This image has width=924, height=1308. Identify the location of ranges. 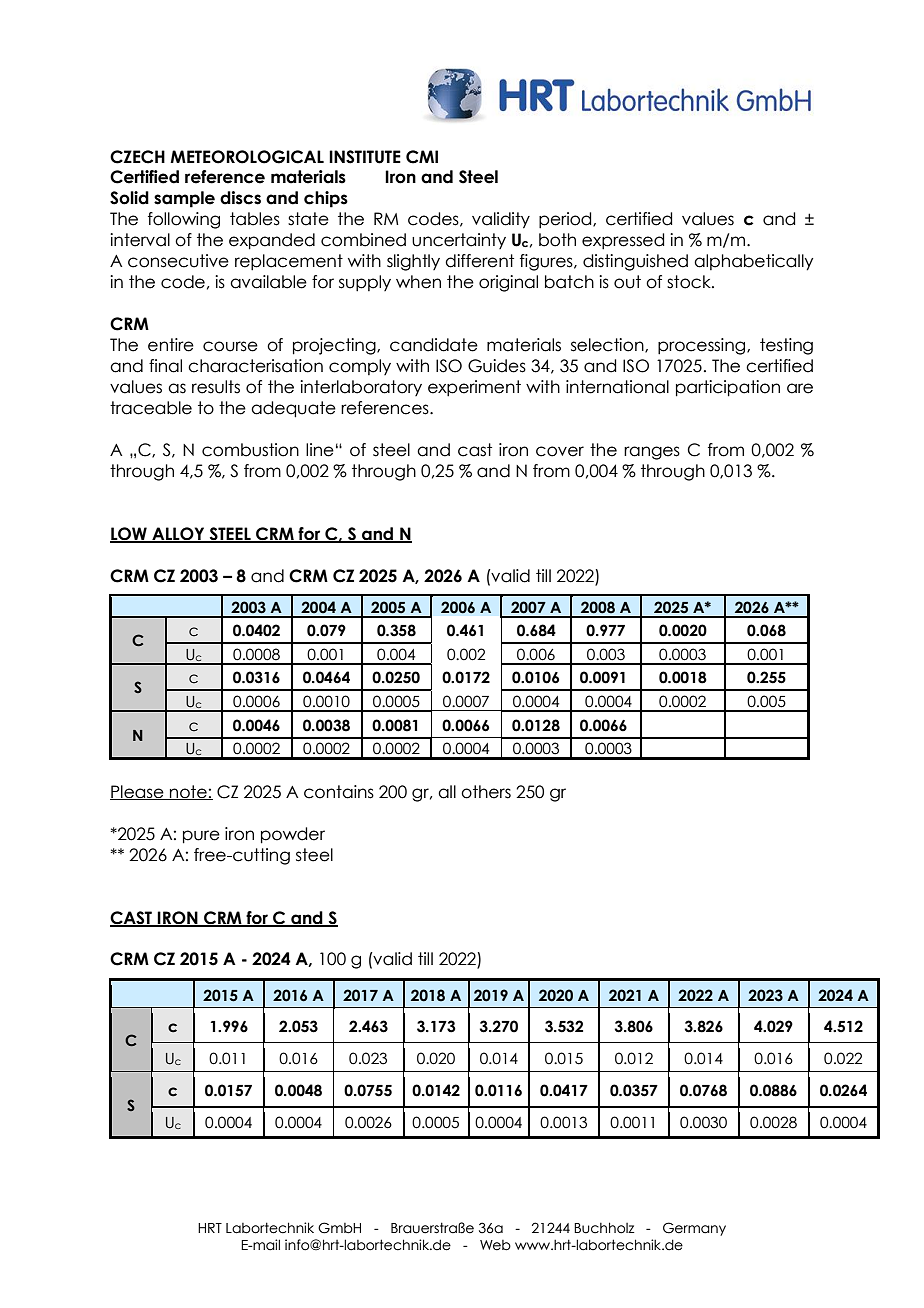
(652, 453).
